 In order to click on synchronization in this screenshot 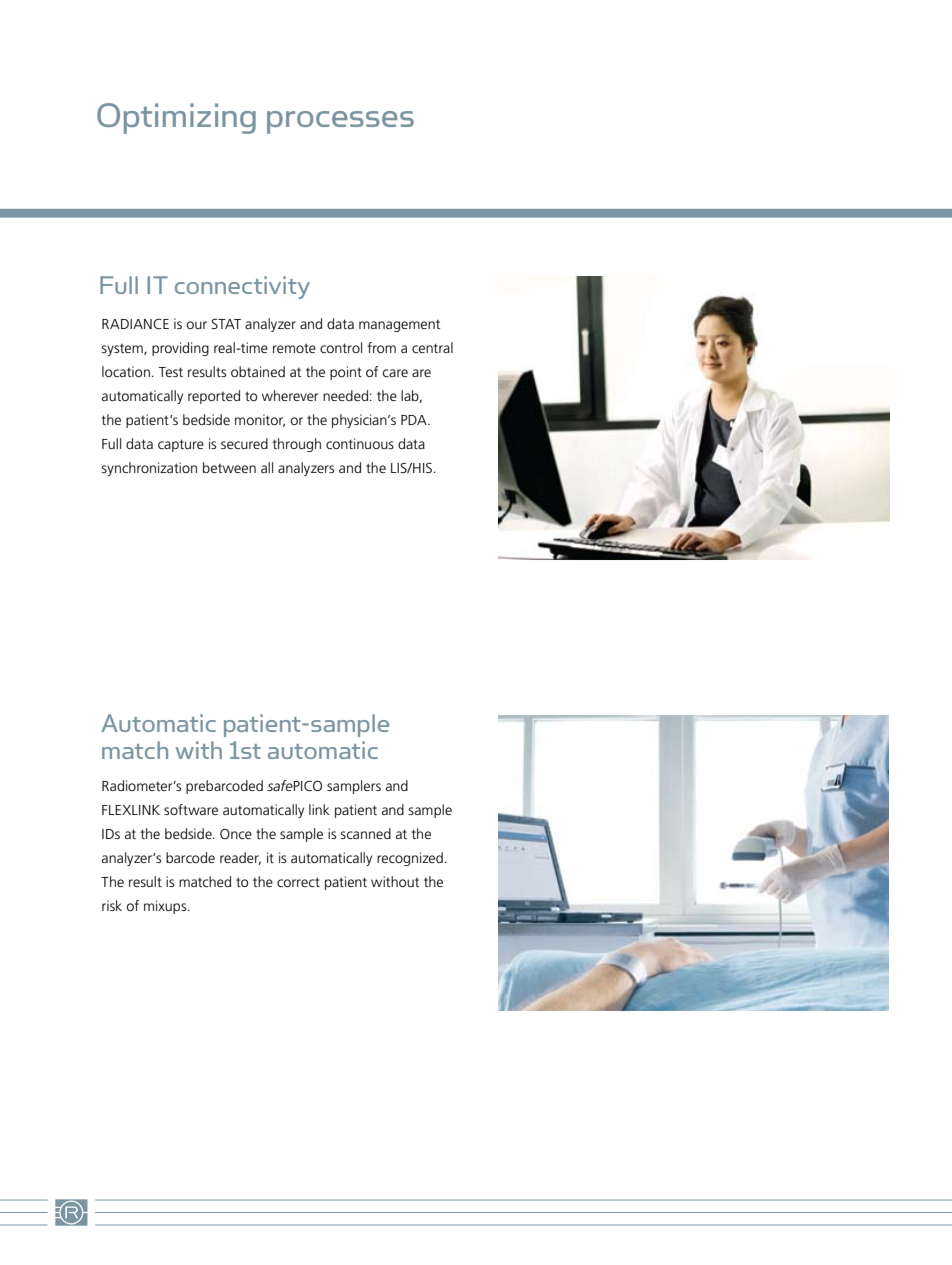, I will do `click(149, 469)`.
